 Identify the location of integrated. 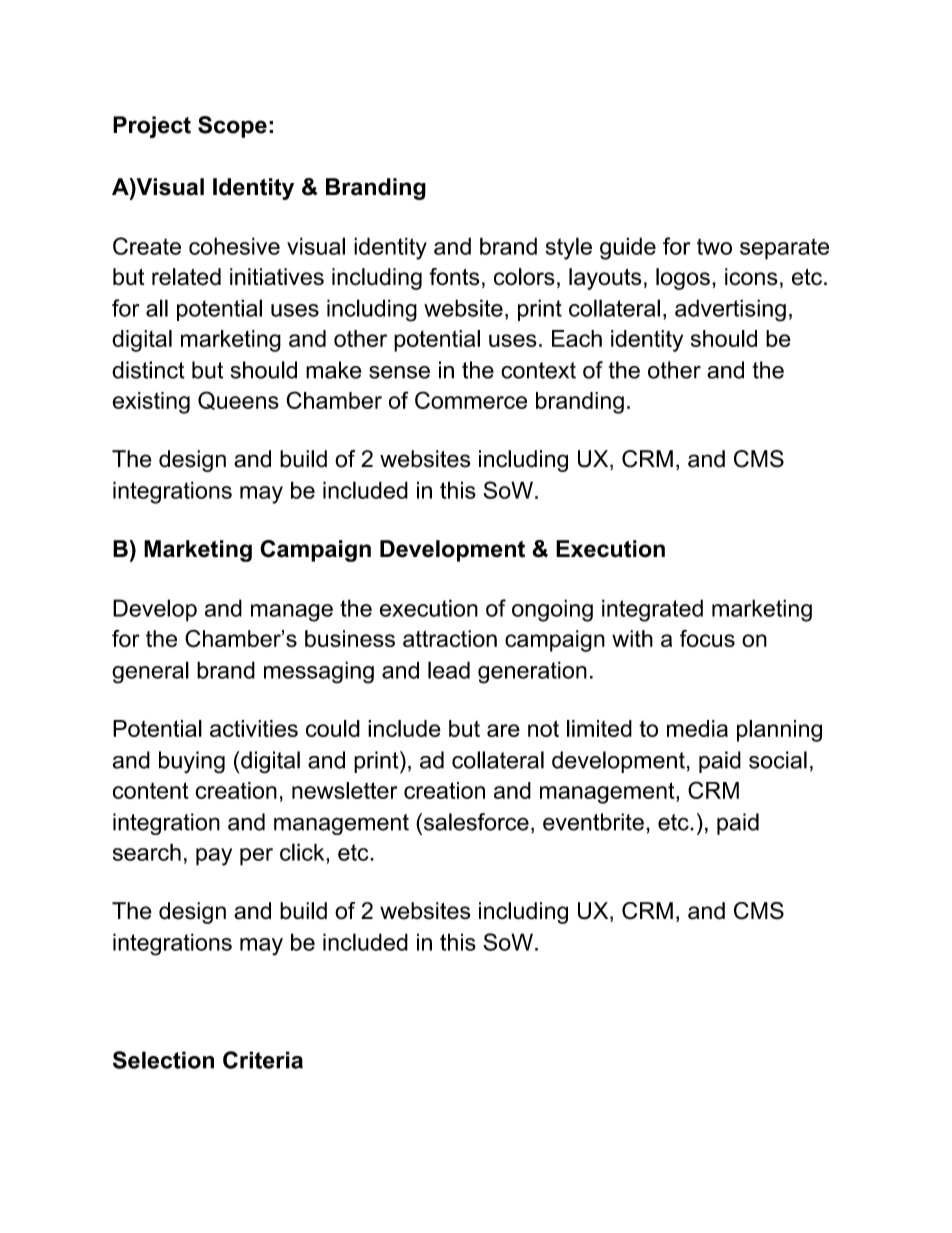
(652, 610).
